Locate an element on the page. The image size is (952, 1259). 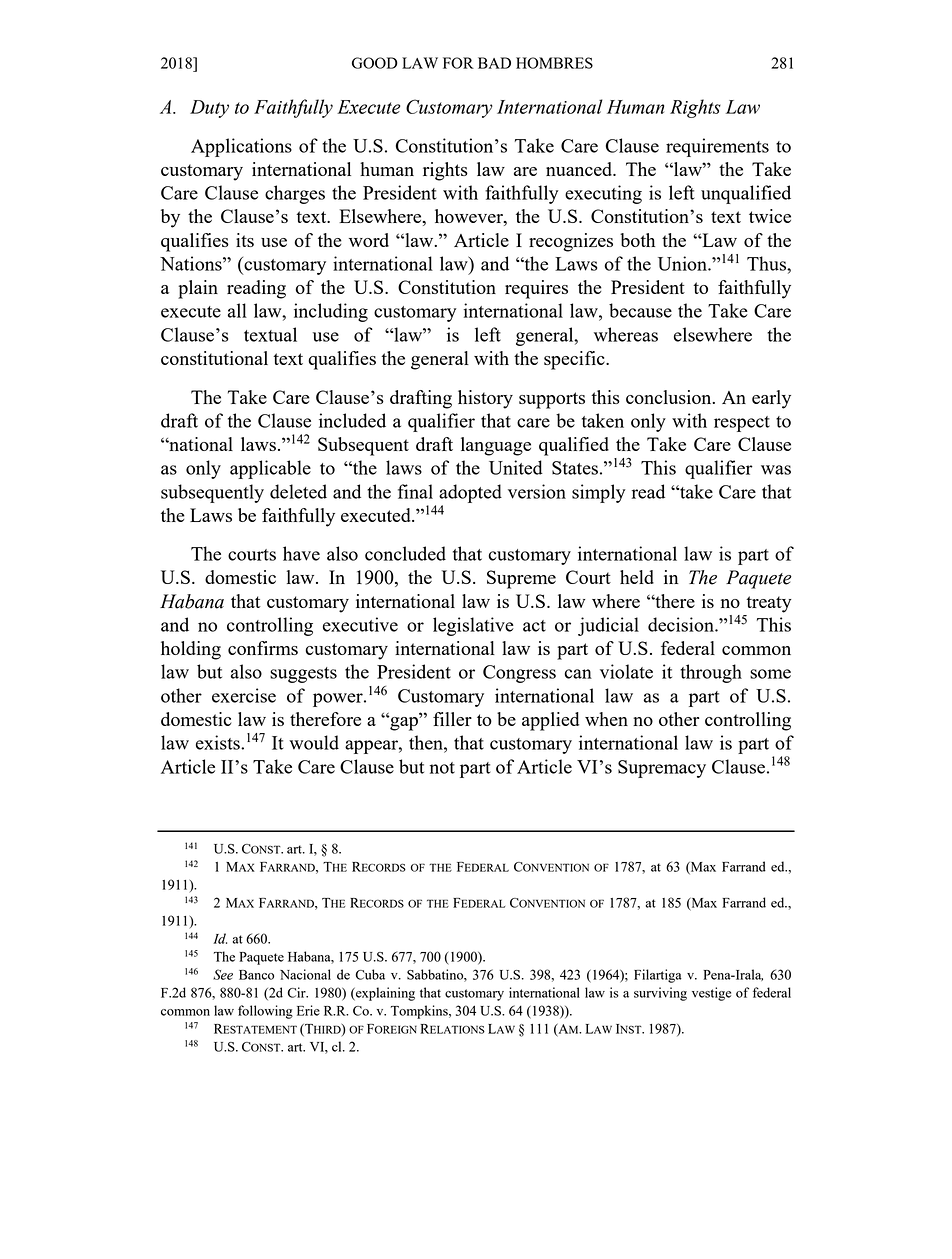
adopted is located at coordinates (470, 493).
